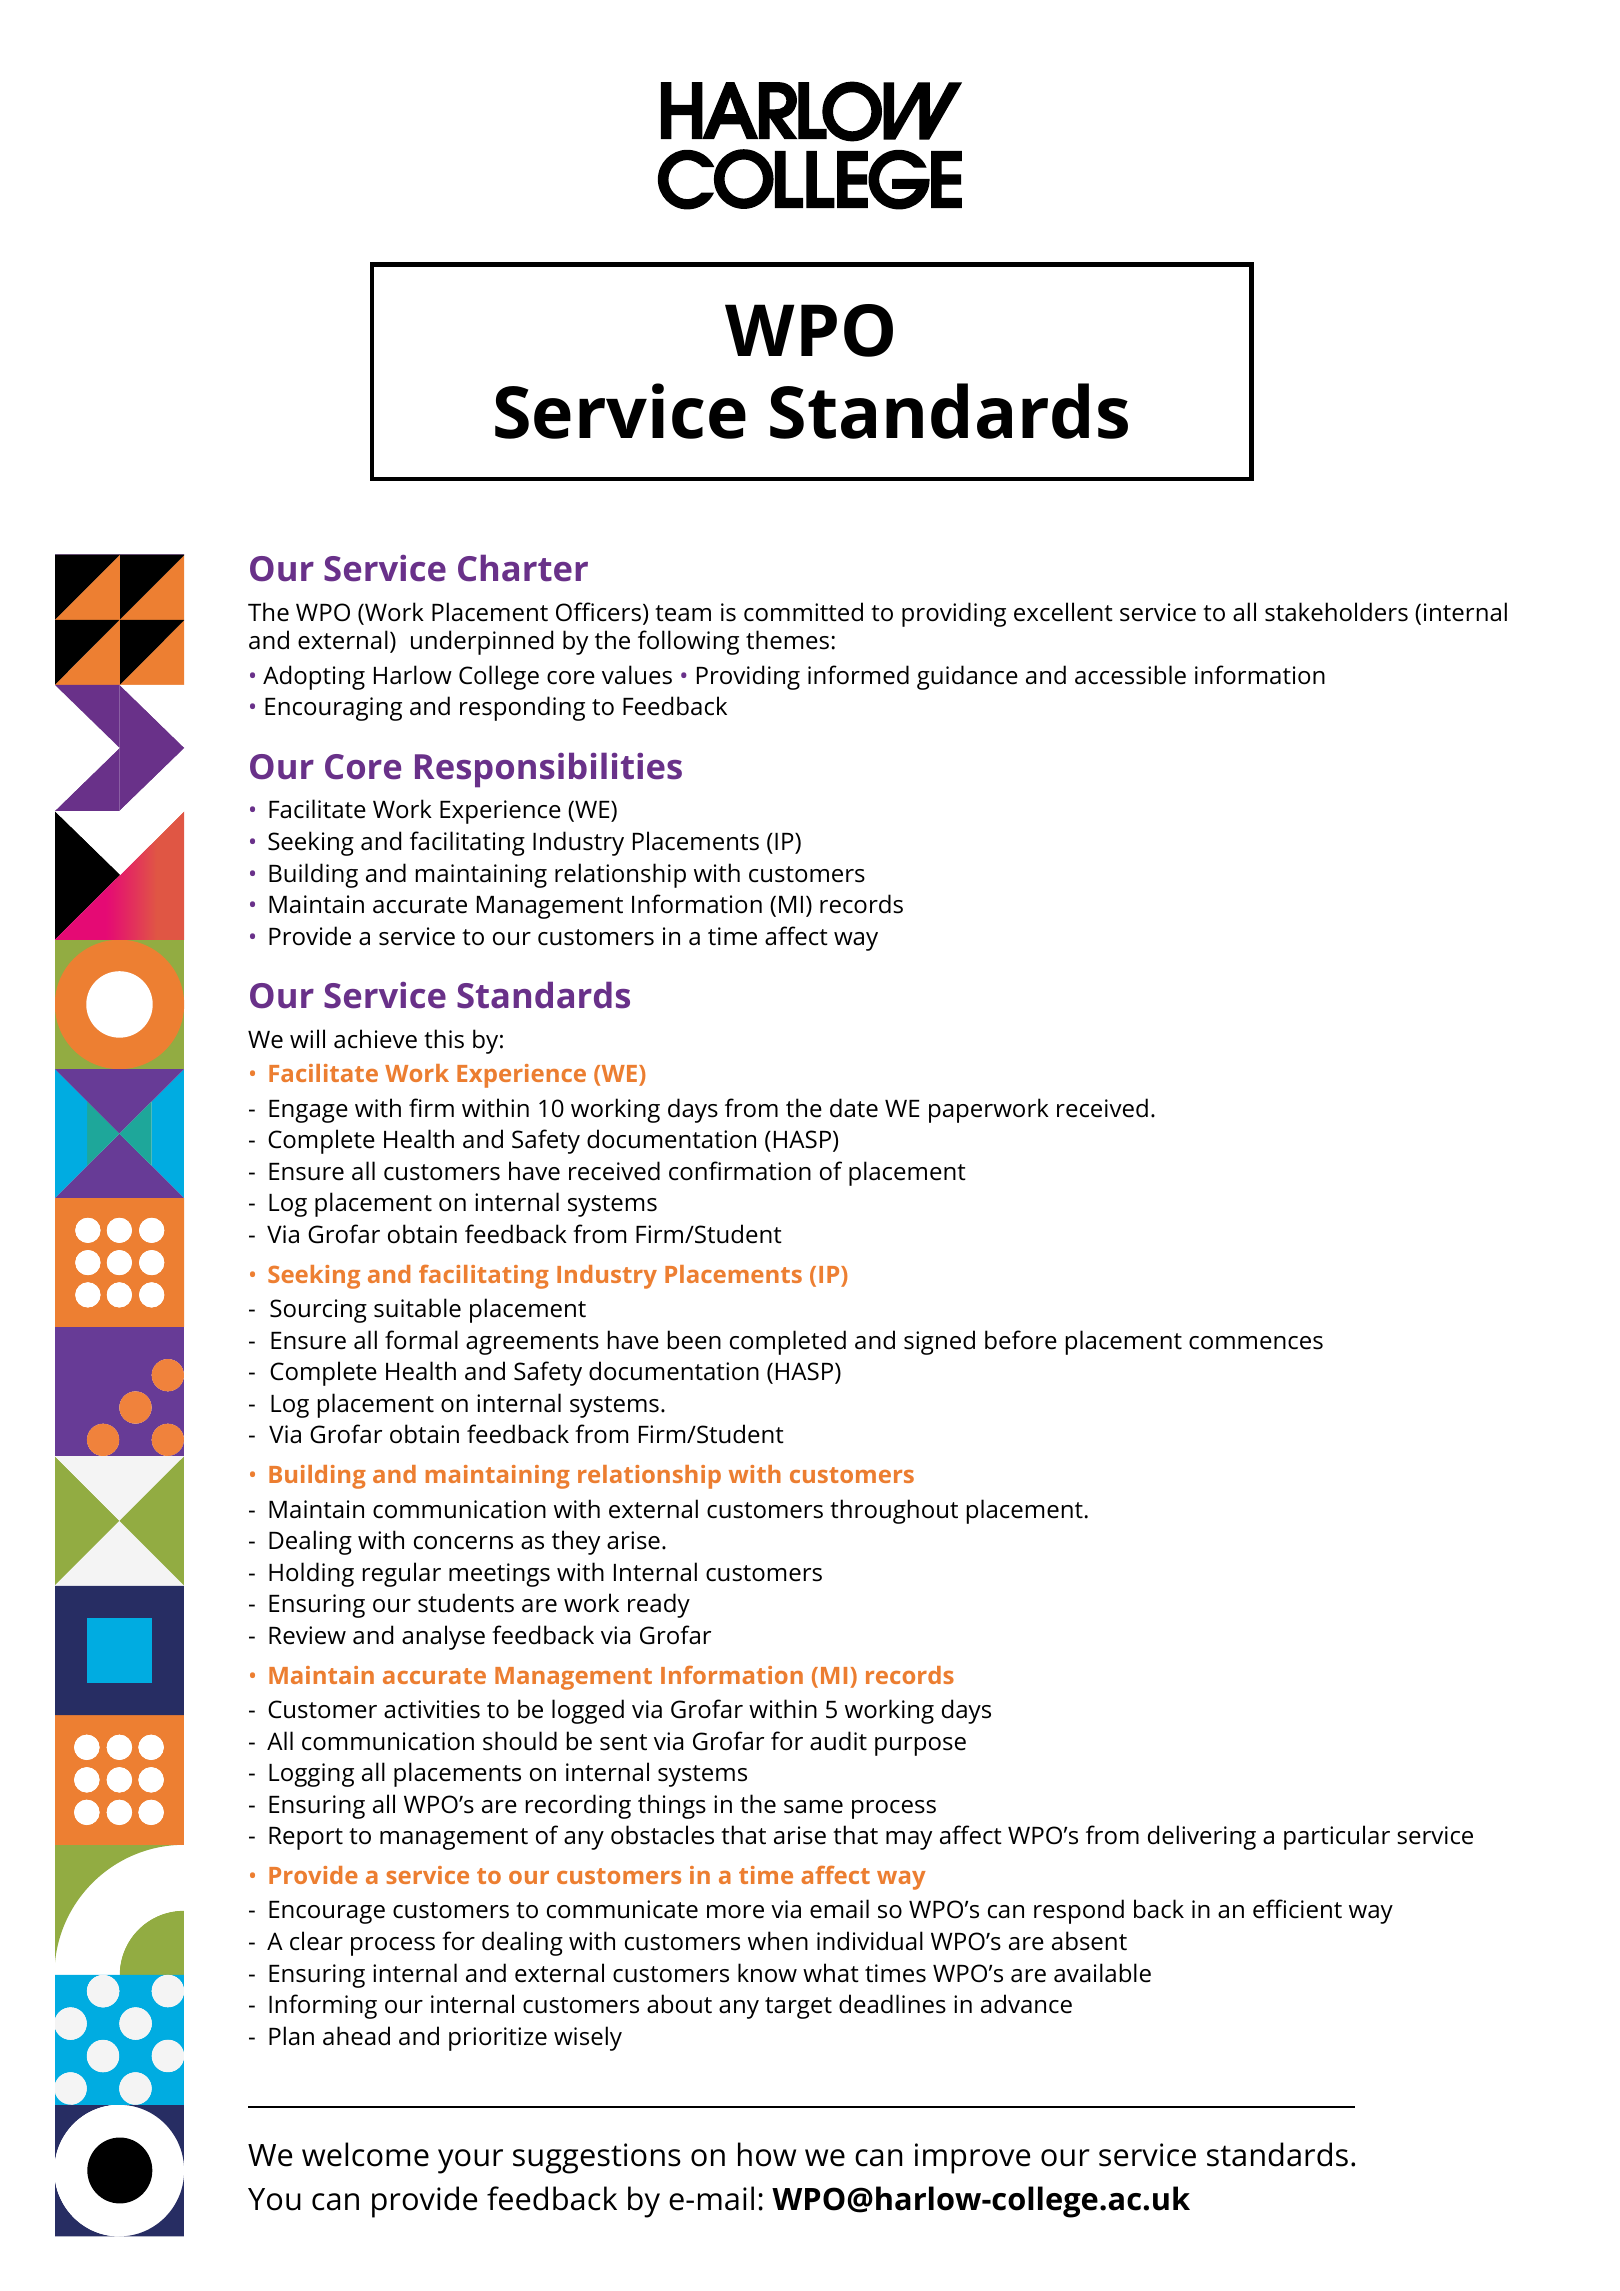 Image resolution: width=1620 pixels, height=2291 pixels. I want to click on commences, so click(1256, 1343).
